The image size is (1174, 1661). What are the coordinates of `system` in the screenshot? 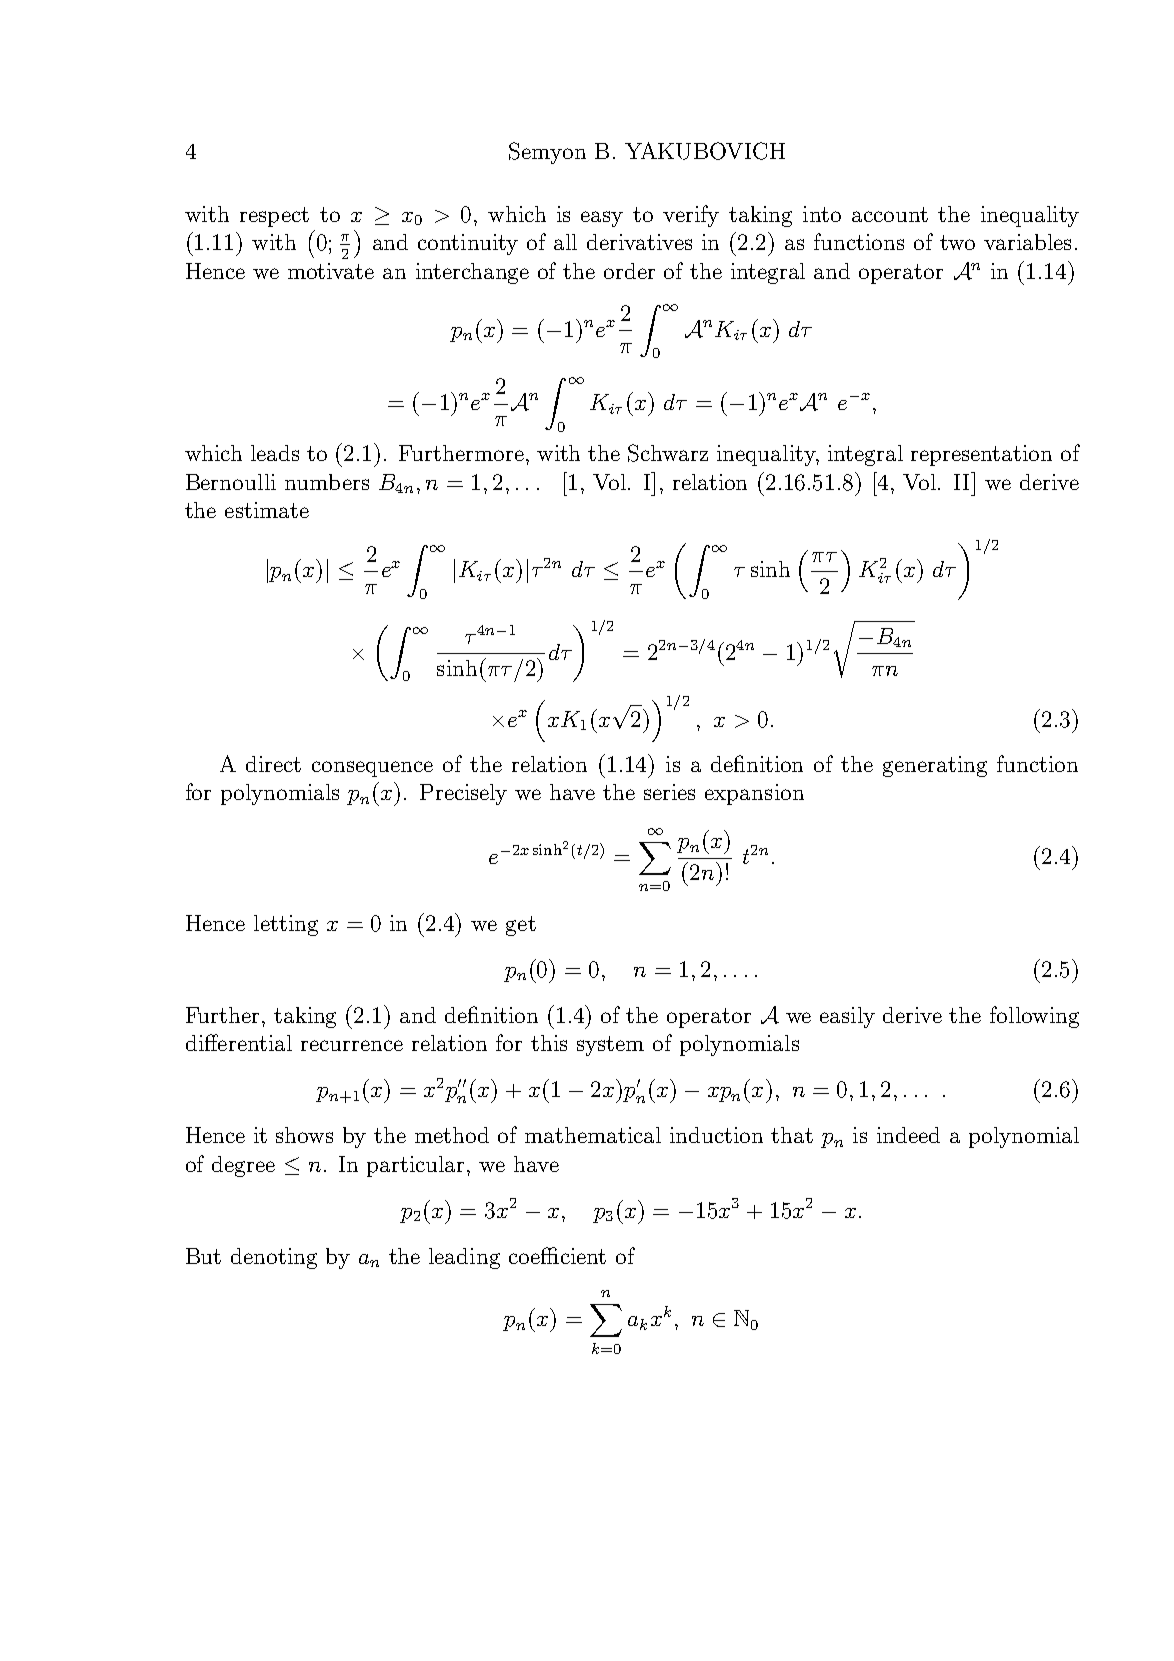 It's located at (610, 1046).
